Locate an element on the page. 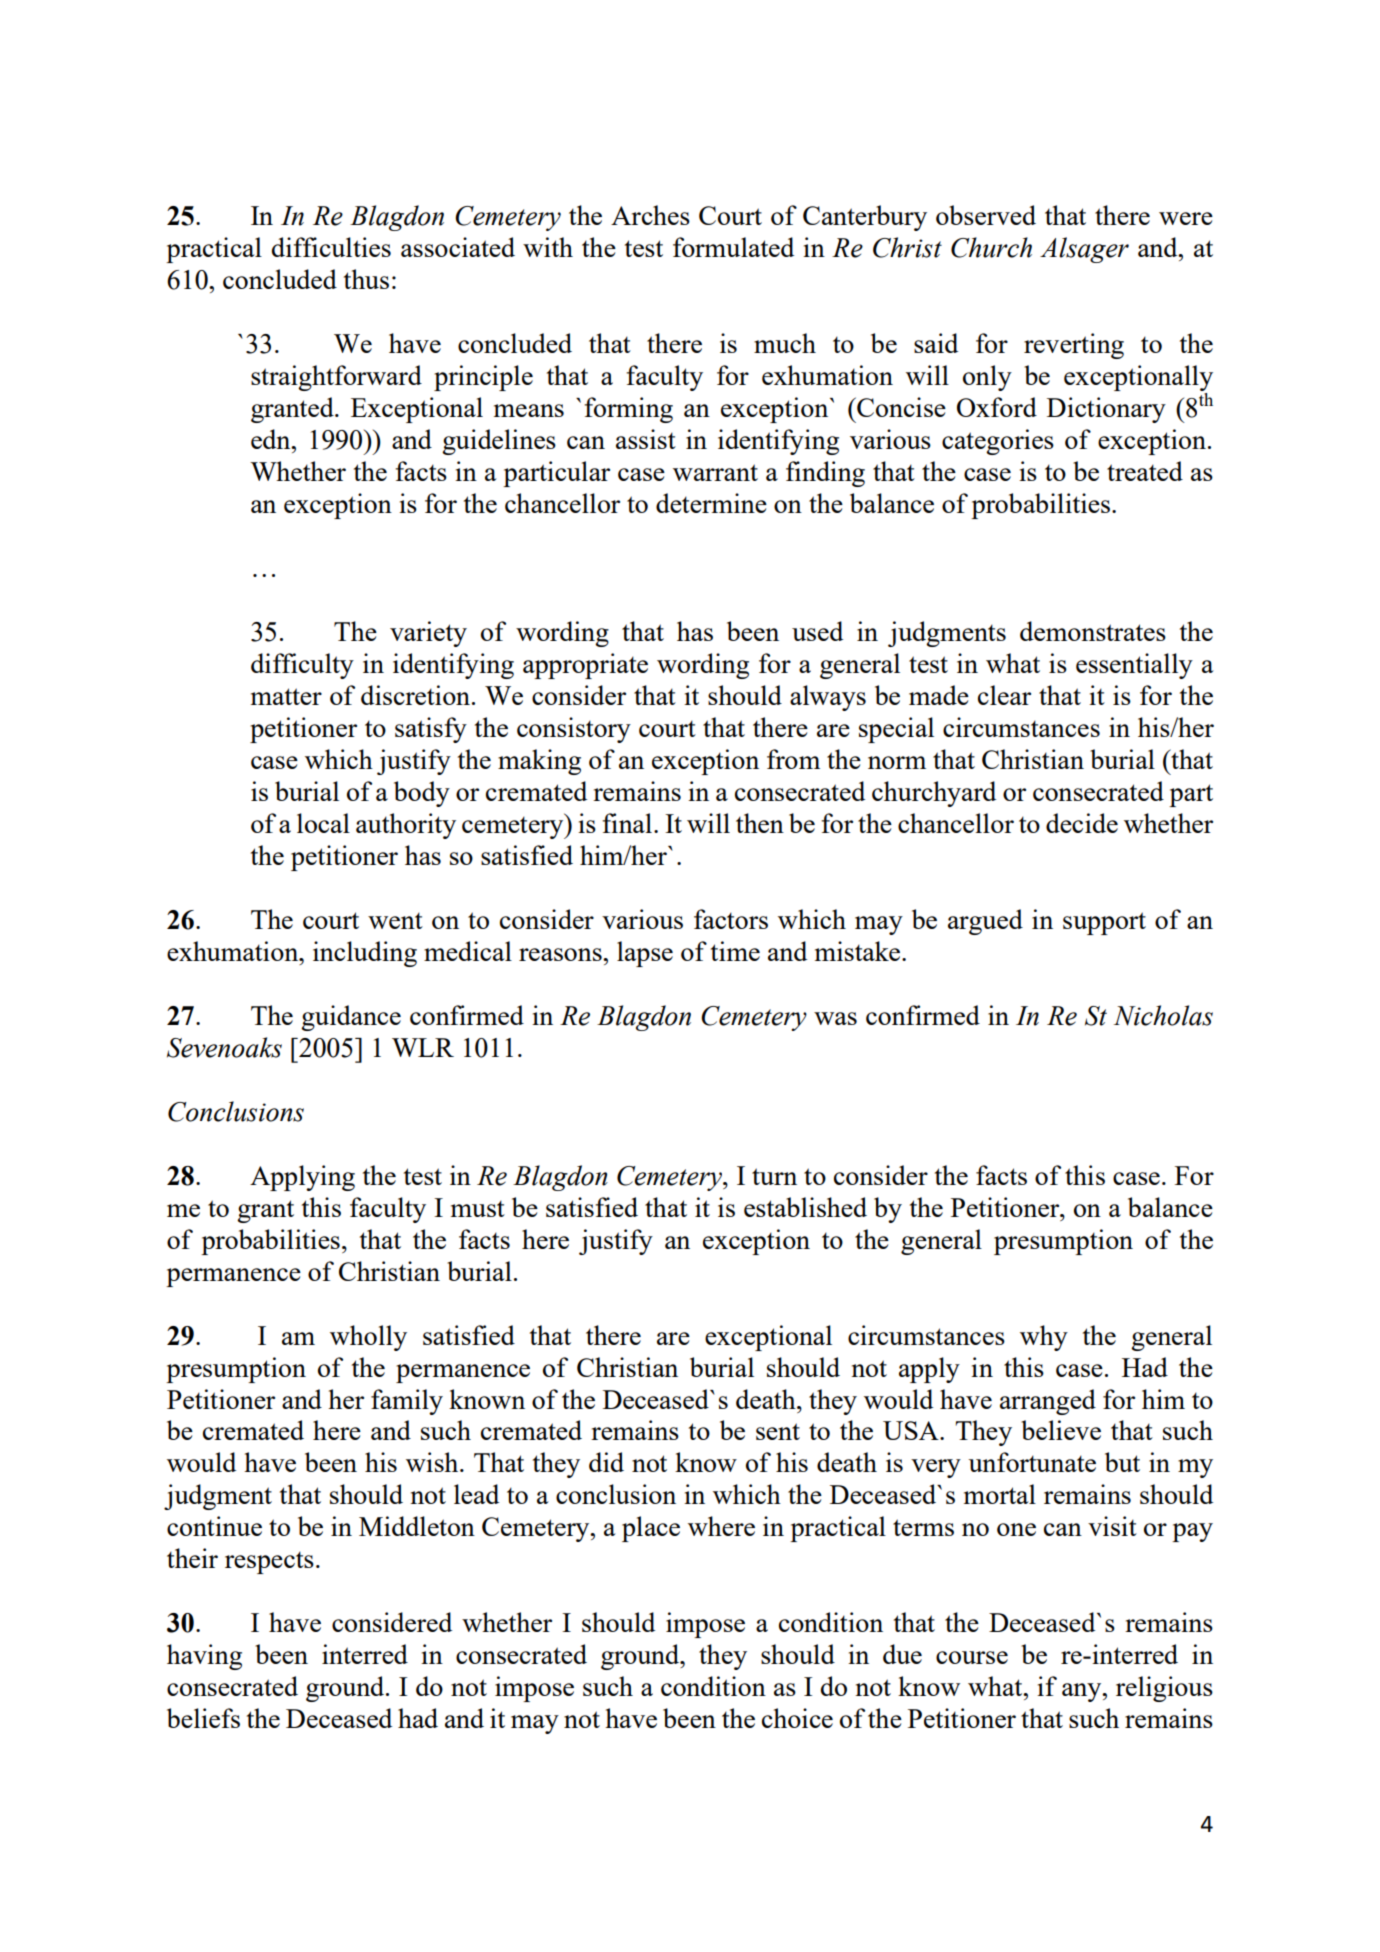 The height and width of the image is (1952, 1380). difficulties is located at coordinates (331, 247).
